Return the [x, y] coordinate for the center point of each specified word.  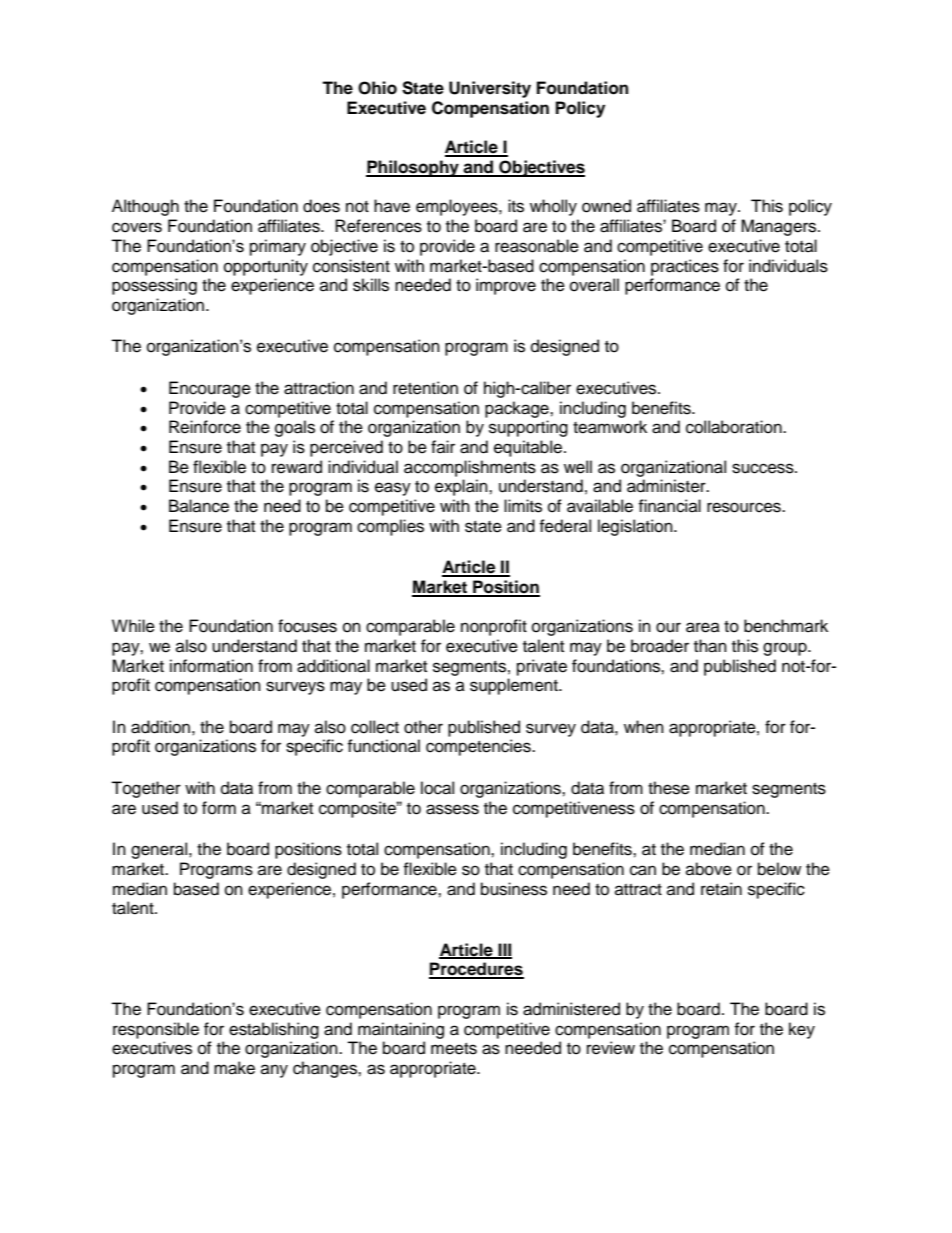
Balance [199, 506]
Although [145, 207]
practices [685, 267]
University [490, 89]
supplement [515, 686]
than [710, 646]
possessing [154, 286]
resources [745, 507]
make [234, 1068]
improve [506, 286]
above [709, 869]
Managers [780, 227]
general [160, 850]
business [514, 889]
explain [462, 487]
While [133, 626]
